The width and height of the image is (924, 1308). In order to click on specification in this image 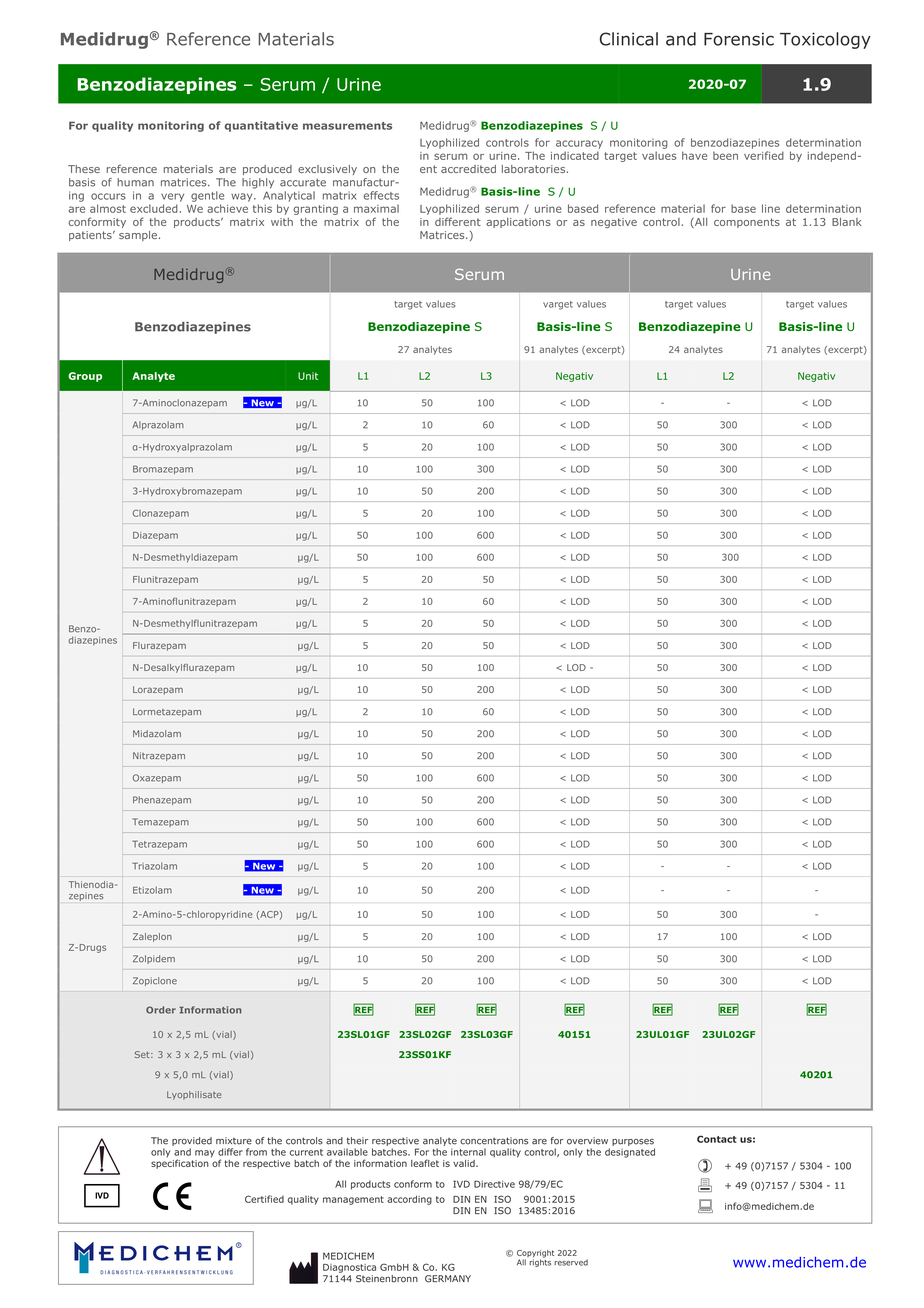, I will do `click(180, 1164)`.
